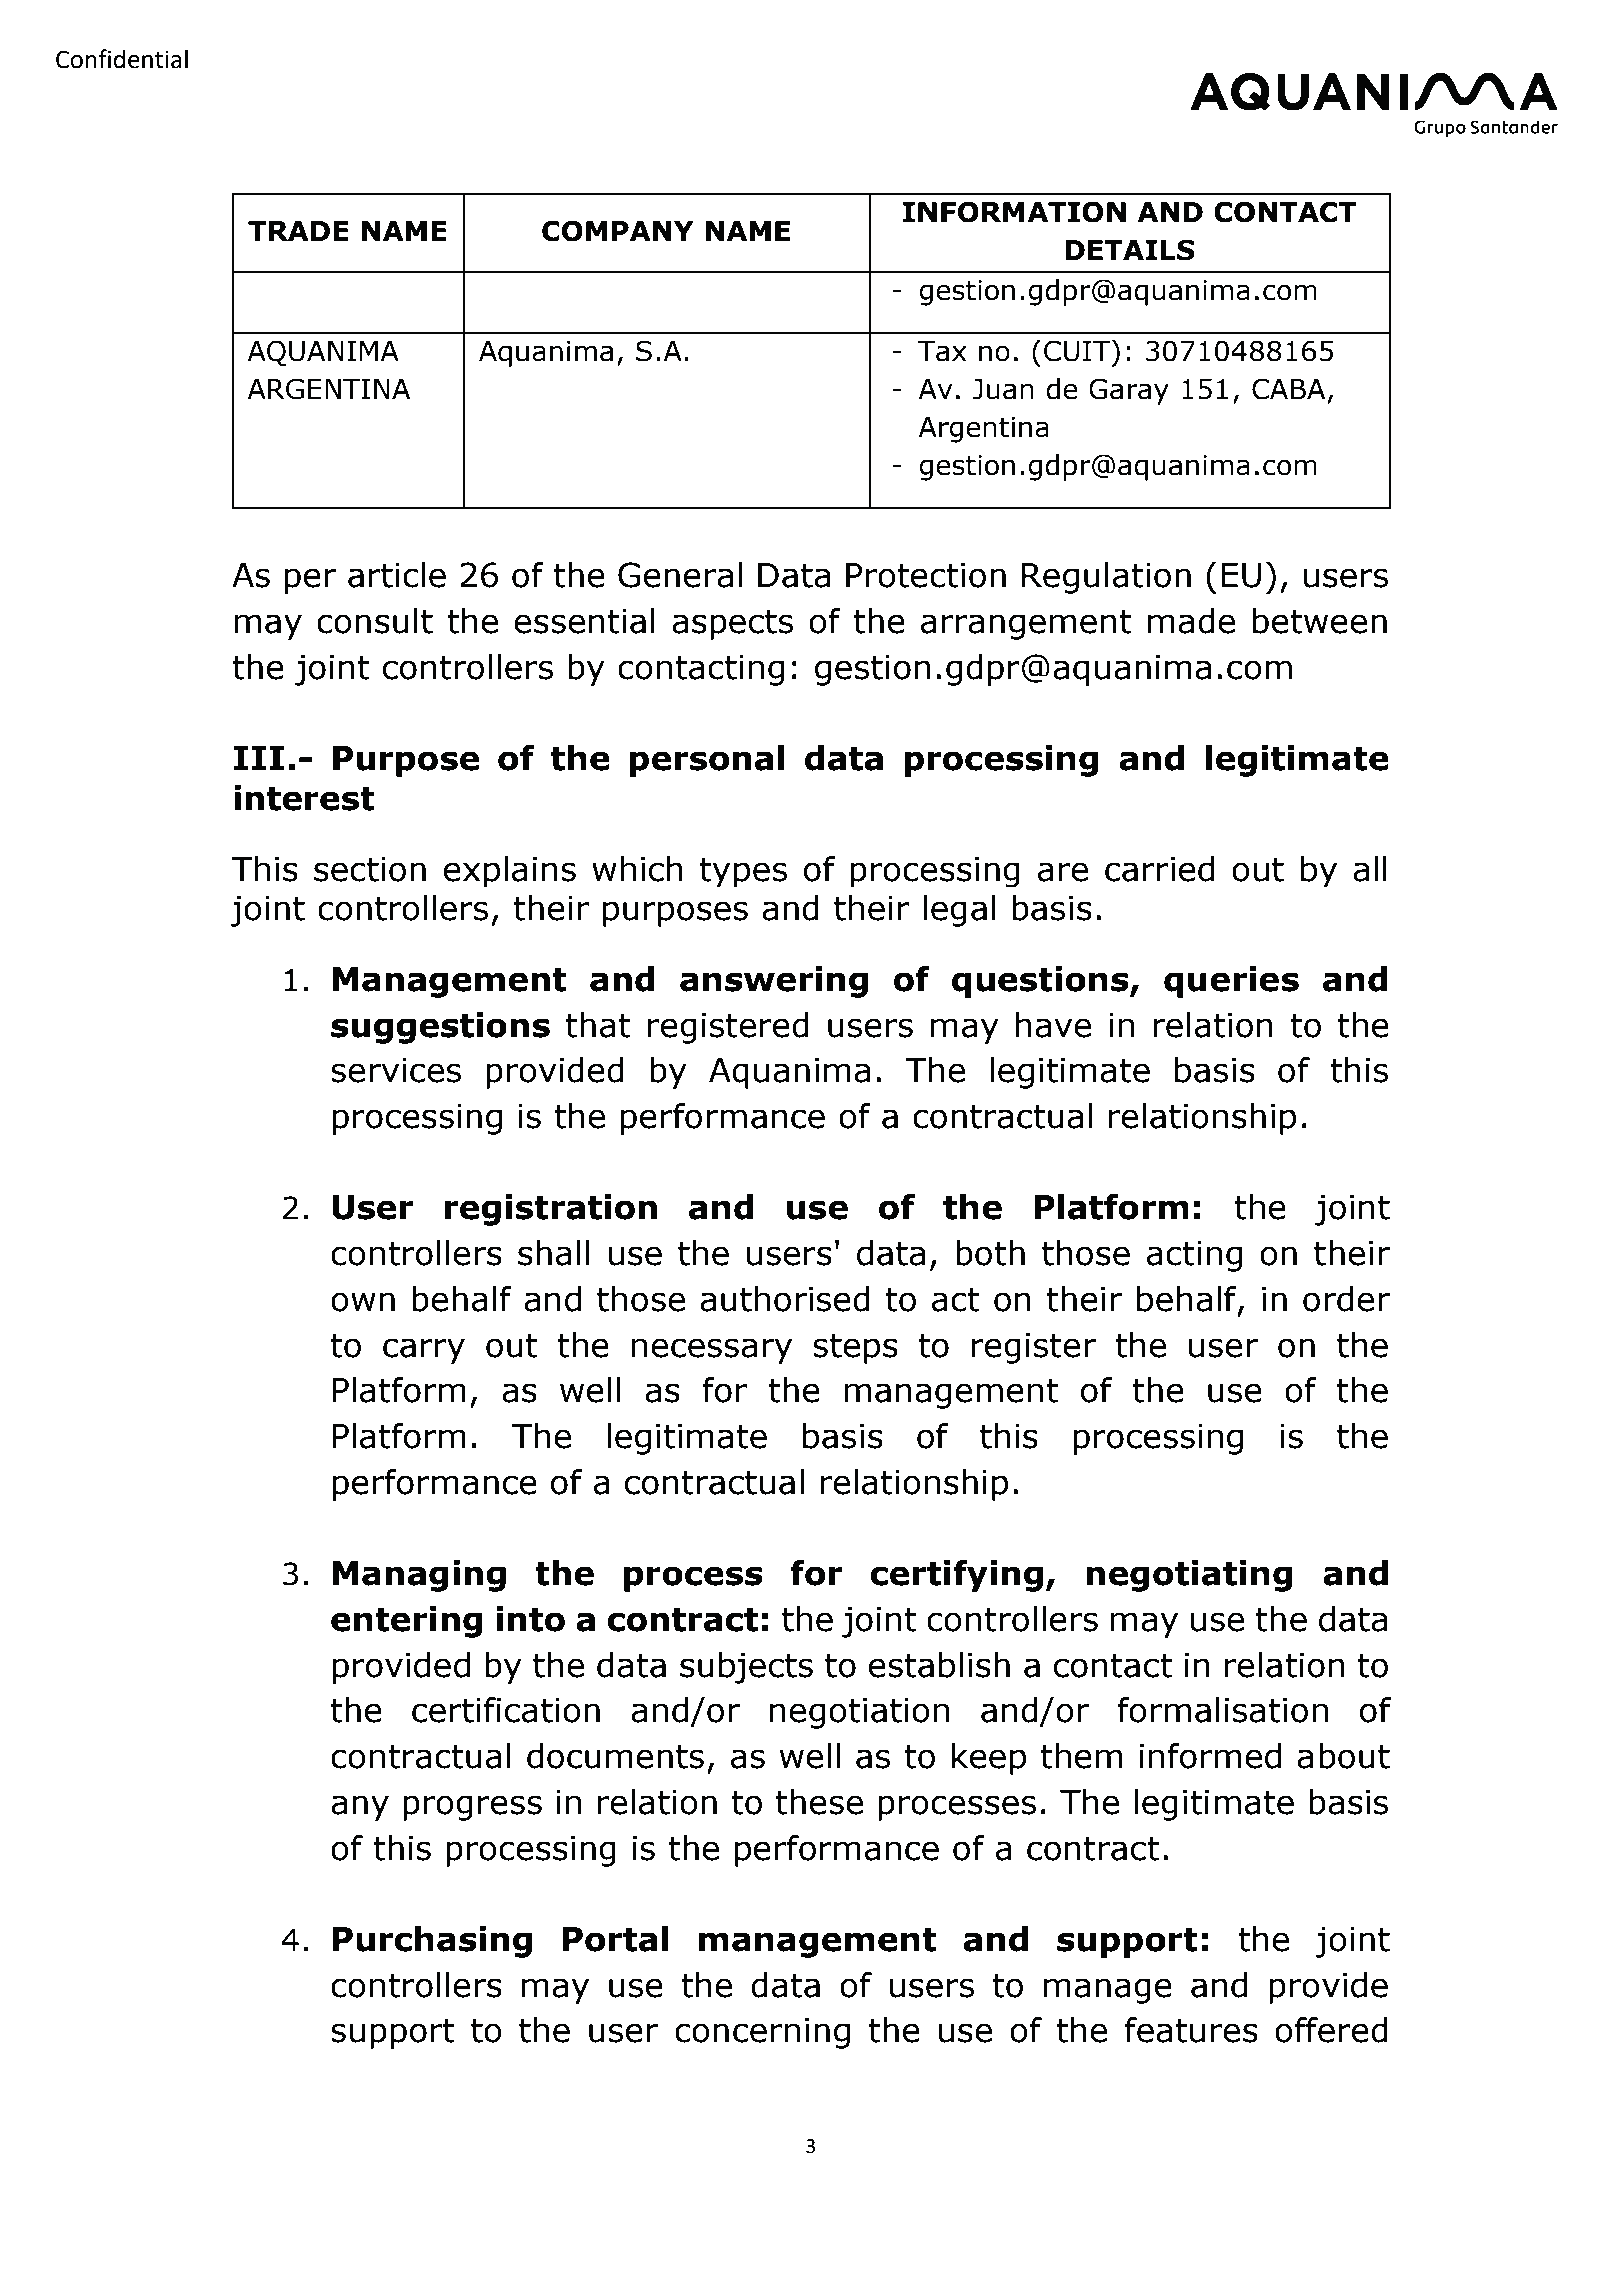 Image resolution: width=1622 pixels, height=2295 pixels. What do you see at coordinates (298, 231) in the image?
I see `TRADE` at bounding box center [298, 231].
